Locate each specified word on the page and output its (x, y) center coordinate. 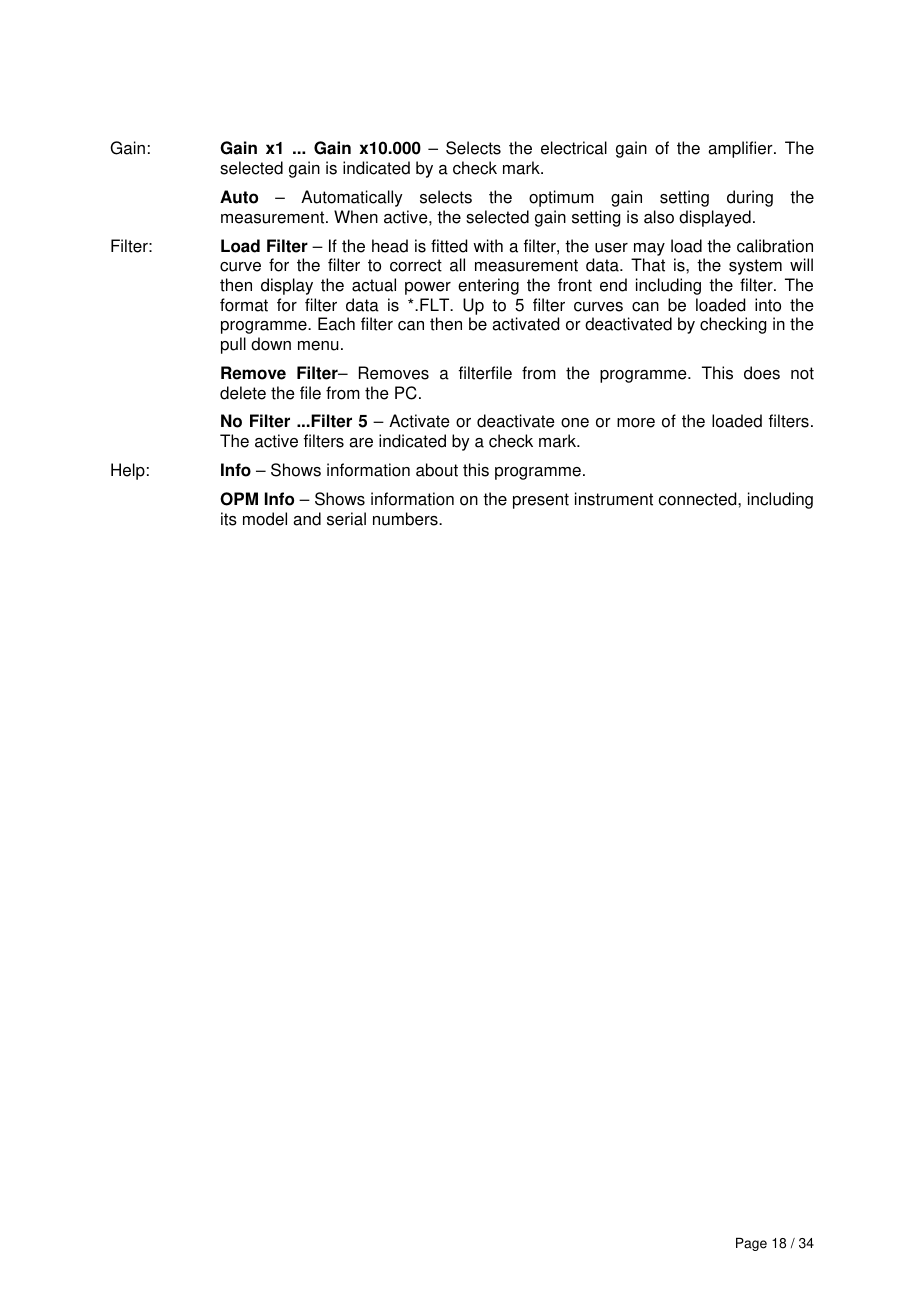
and (307, 519)
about (437, 470)
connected (699, 499)
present (541, 501)
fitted (449, 246)
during (750, 198)
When (356, 217)
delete (243, 393)
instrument (614, 499)
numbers (406, 519)
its (229, 519)
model (265, 519)
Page (751, 1244)
